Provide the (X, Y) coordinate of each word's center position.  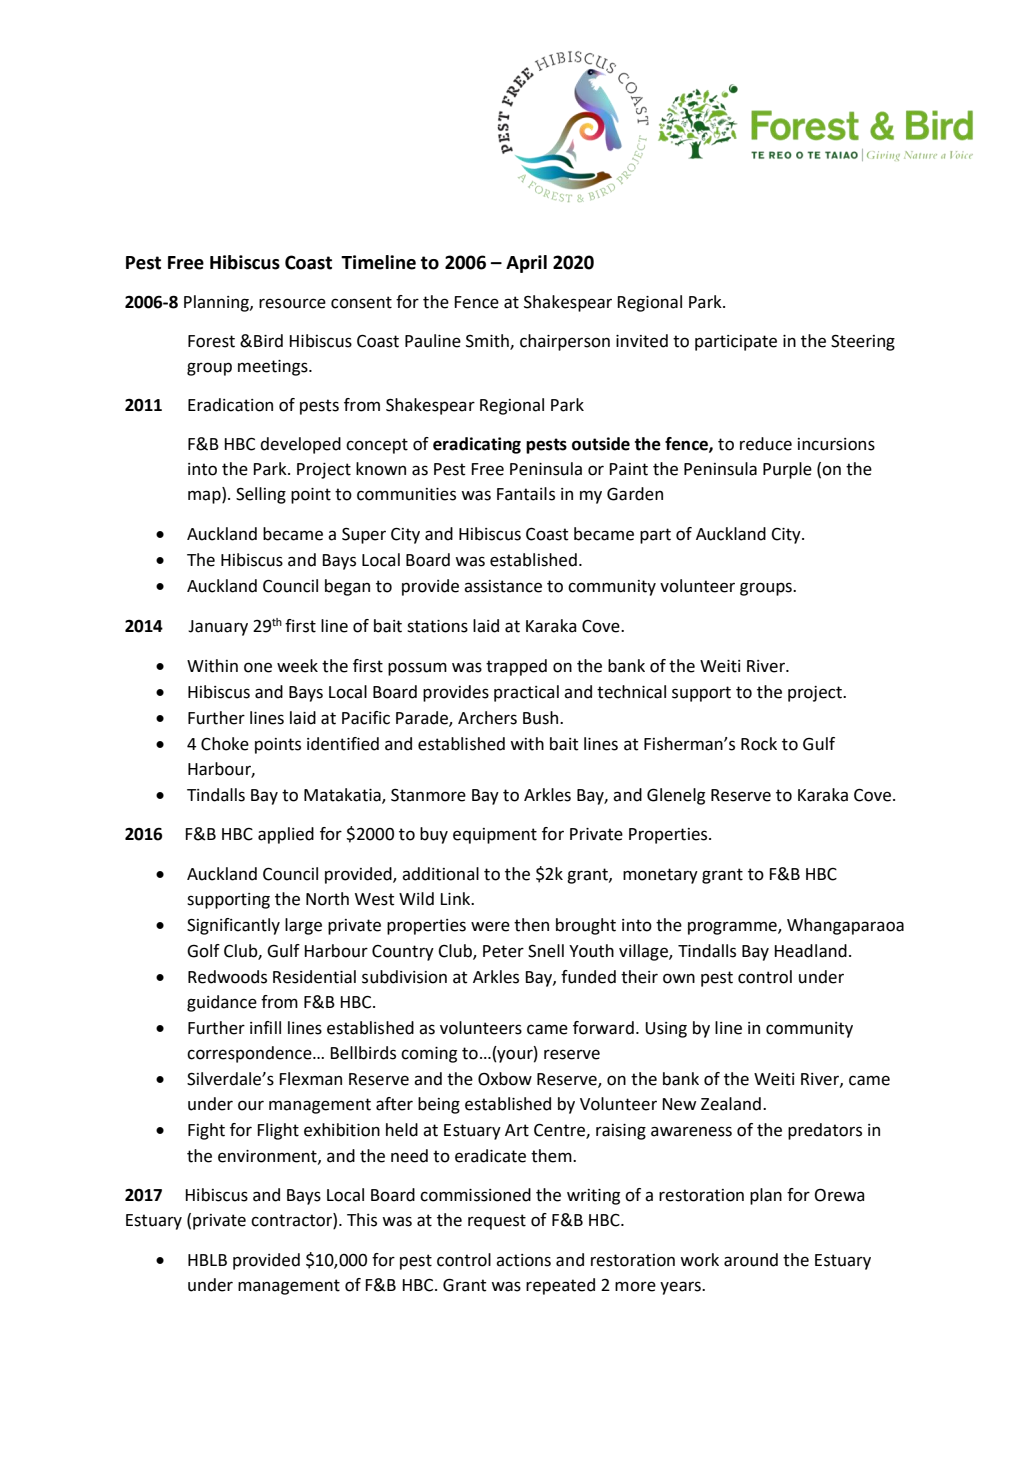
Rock (759, 744)
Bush (542, 718)
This (362, 1220)
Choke (225, 744)
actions (523, 1260)
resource (292, 303)
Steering (863, 342)
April (526, 264)
